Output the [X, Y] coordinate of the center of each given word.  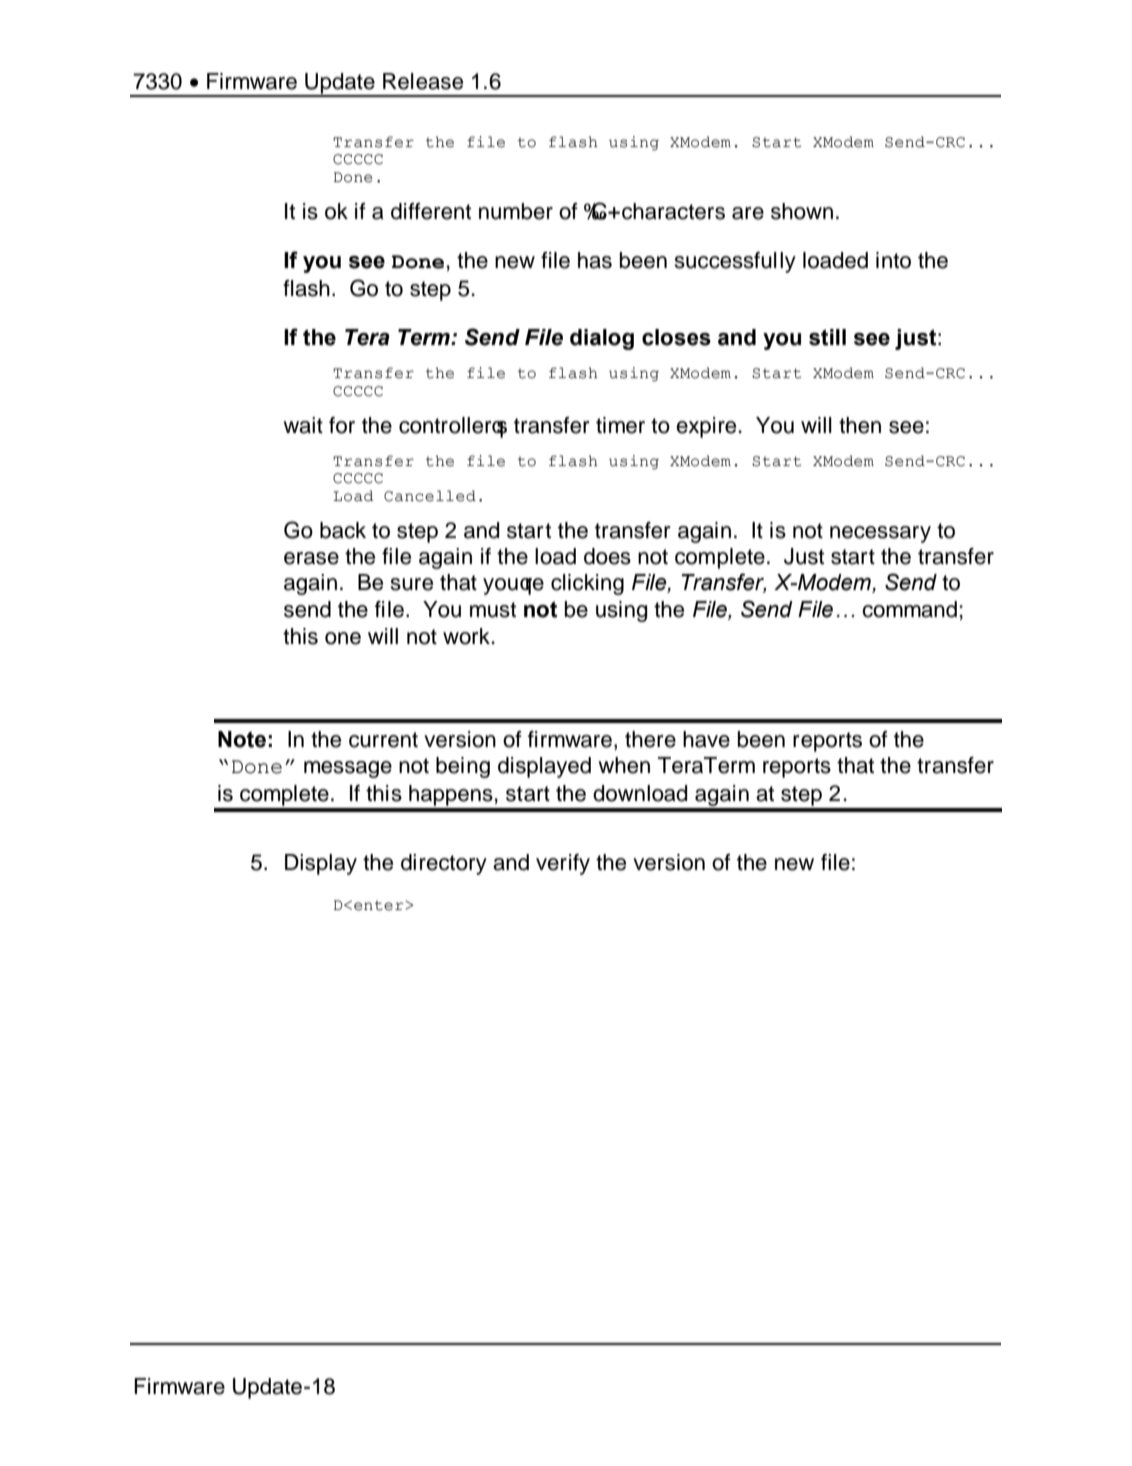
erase [311, 558]
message [348, 769]
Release [423, 81]
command [909, 609]
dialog [602, 339]
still [827, 337]
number [516, 211]
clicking [587, 584]
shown [802, 211]
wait [303, 425]
